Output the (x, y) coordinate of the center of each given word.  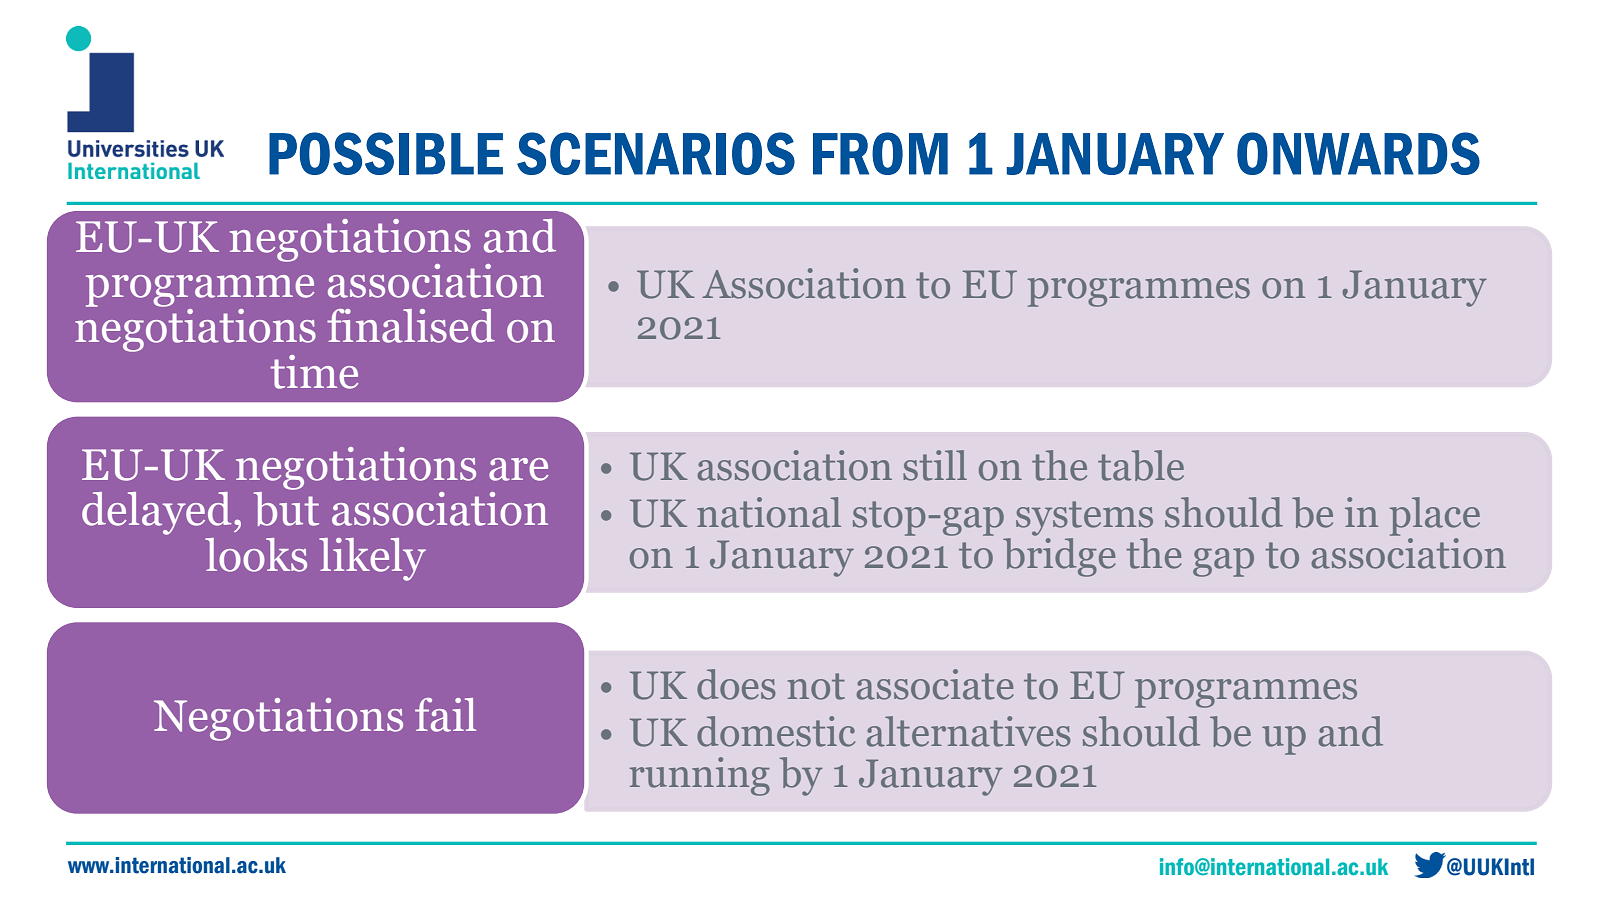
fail (445, 715)
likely (372, 559)
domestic (776, 731)
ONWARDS (1358, 153)
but (286, 507)
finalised (411, 326)
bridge (1059, 557)
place (1435, 516)
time (314, 372)
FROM (880, 153)
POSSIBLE (386, 153)
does (736, 684)
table (1141, 465)
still (935, 465)
